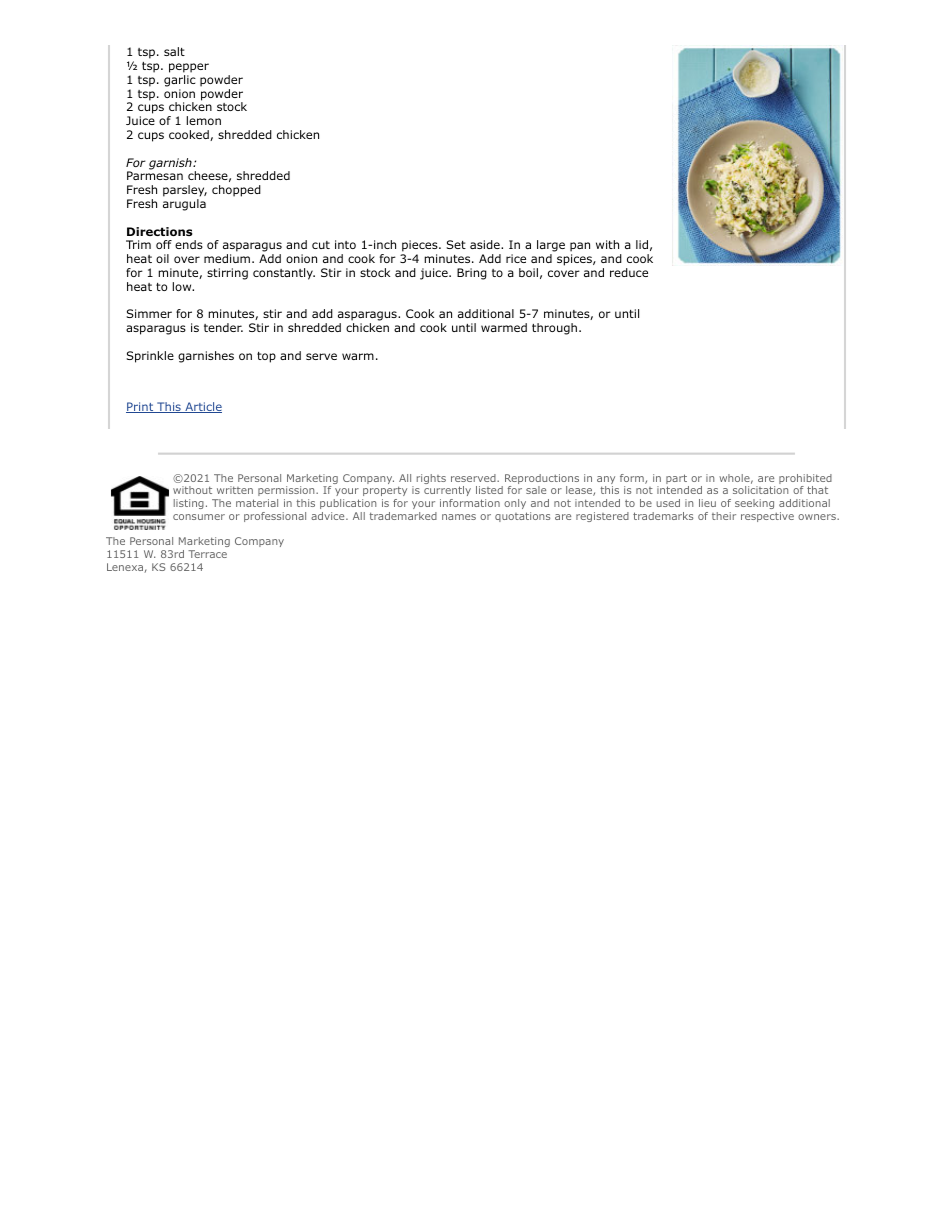  Describe the element at coordinates (724, 516) in the screenshot. I see `their` at that location.
